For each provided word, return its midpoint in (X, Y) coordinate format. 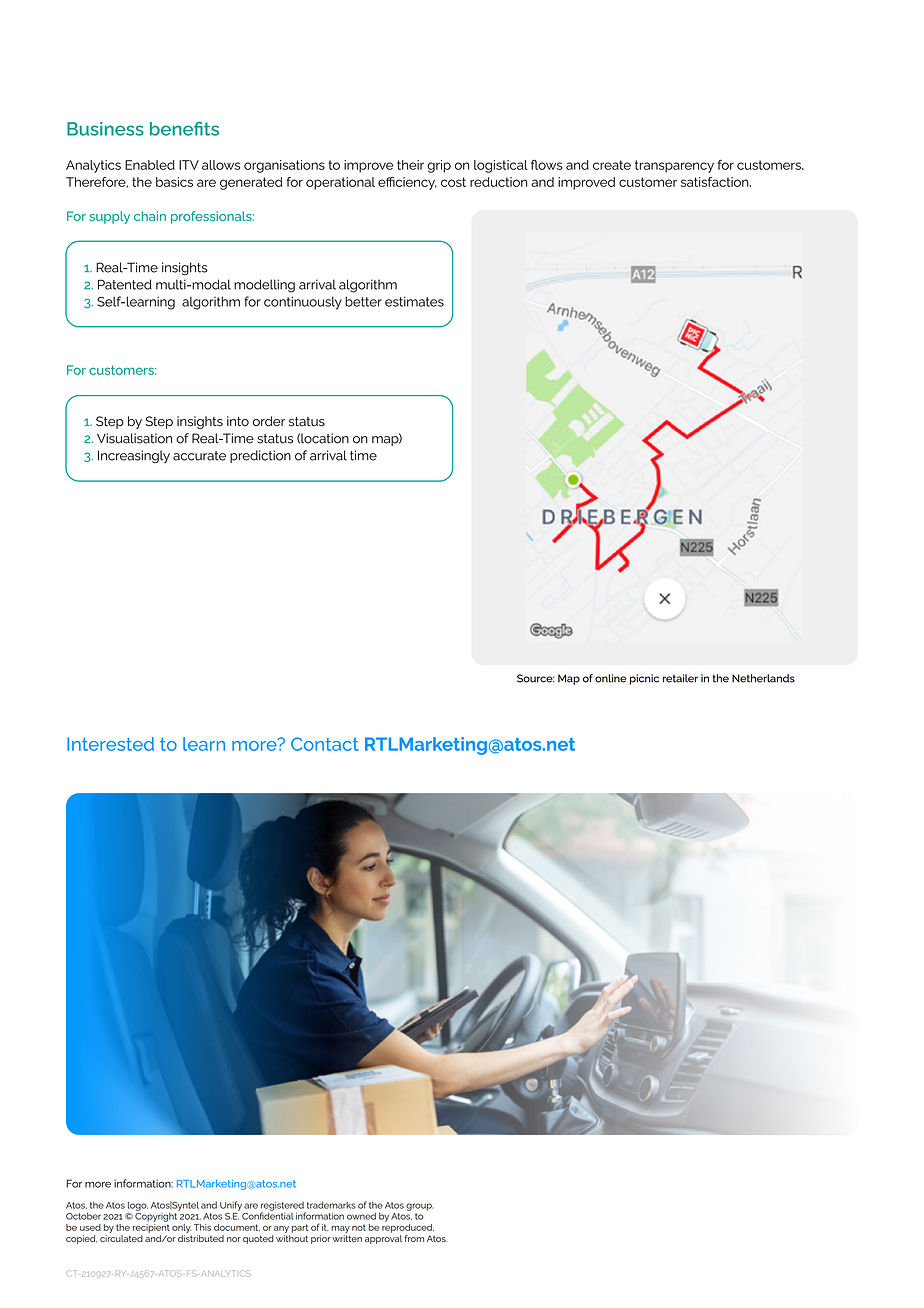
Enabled (150, 165)
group (419, 1207)
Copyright (157, 1216)
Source (535, 678)
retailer (680, 678)
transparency (674, 166)
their (410, 165)
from (414, 1238)
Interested (110, 744)
